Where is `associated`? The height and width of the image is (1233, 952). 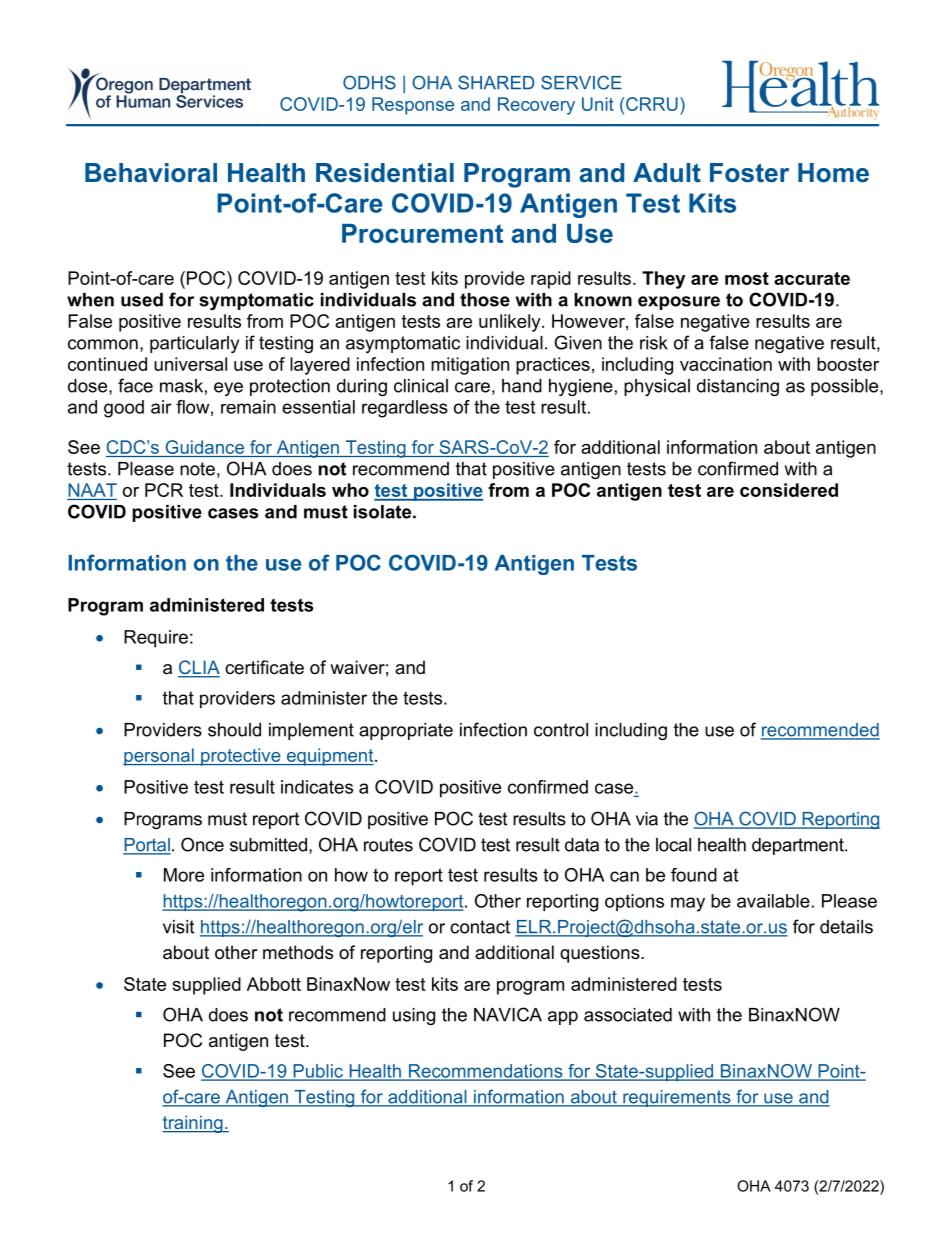
associated is located at coordinates (628, 1015).
